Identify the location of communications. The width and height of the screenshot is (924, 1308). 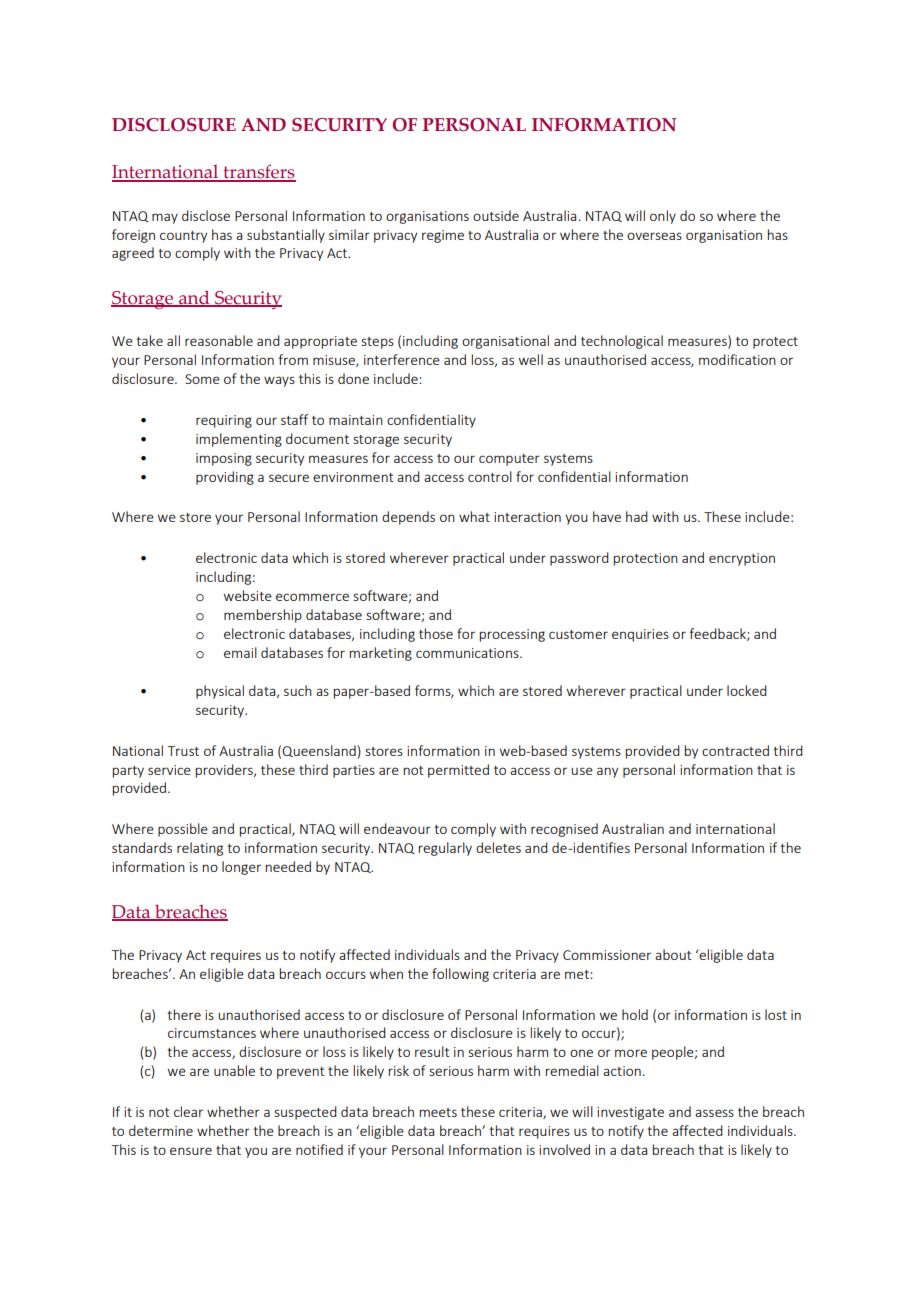
(468, 653).
